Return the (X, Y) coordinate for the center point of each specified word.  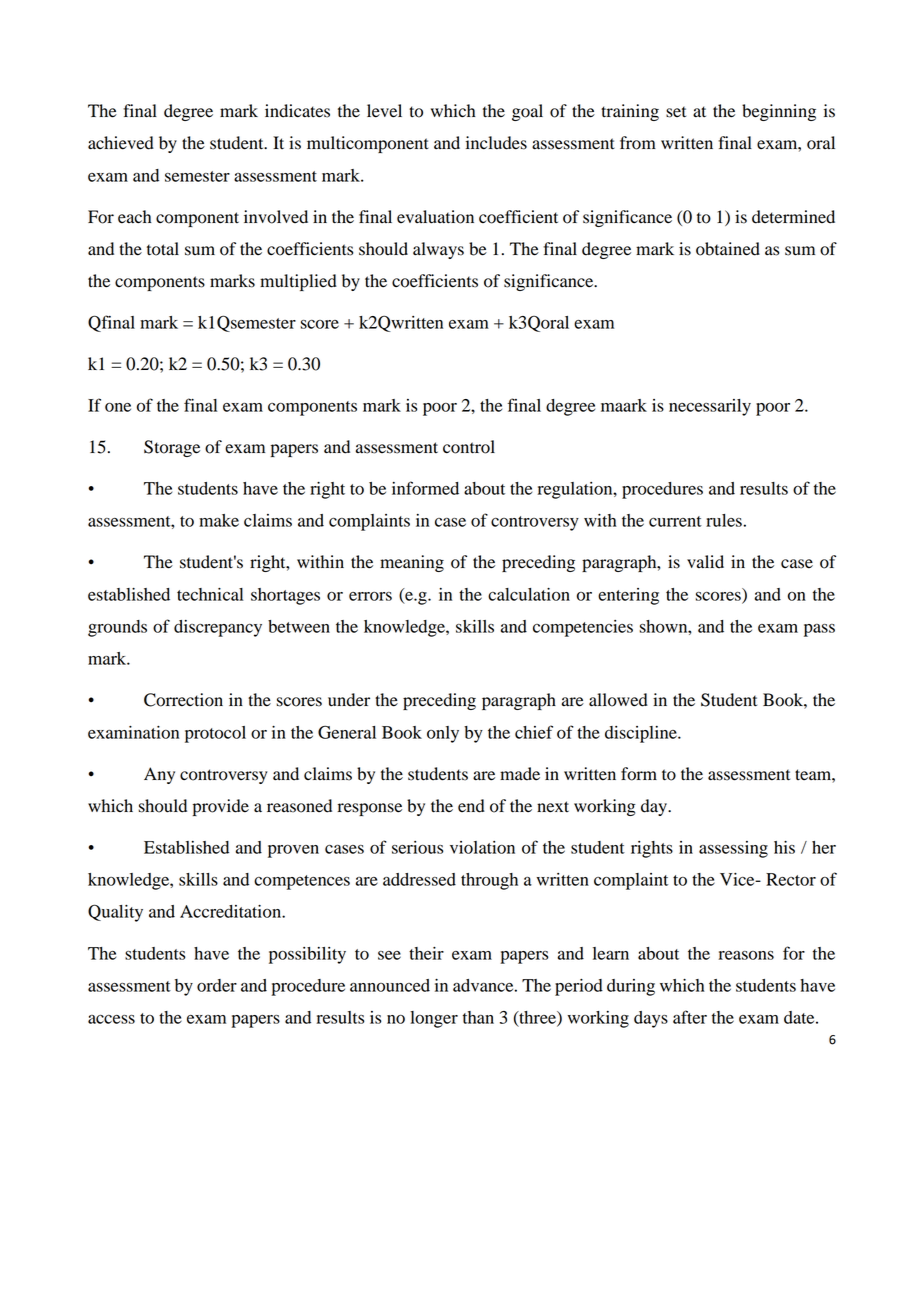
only (443, 734)
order (217, 985)
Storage (172, 448)
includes (496, 143)
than (478, 1017)
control (469, 447)
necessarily (710, 407)
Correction (183, 700)
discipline (642, 734)
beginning (779, 112)
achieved (121, 143)
